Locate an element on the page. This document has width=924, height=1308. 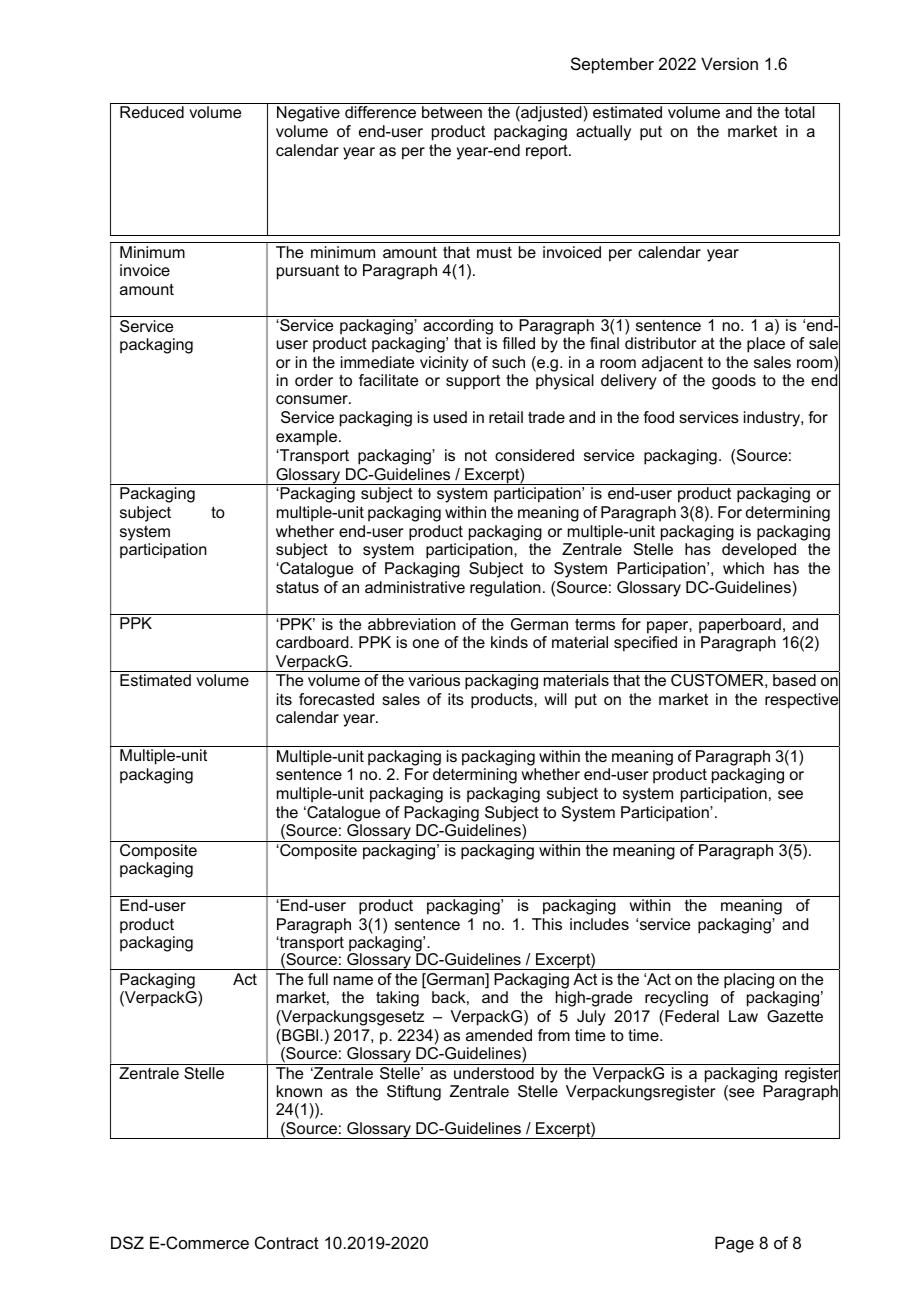
cardboard is located at coordinates (313, 642).
